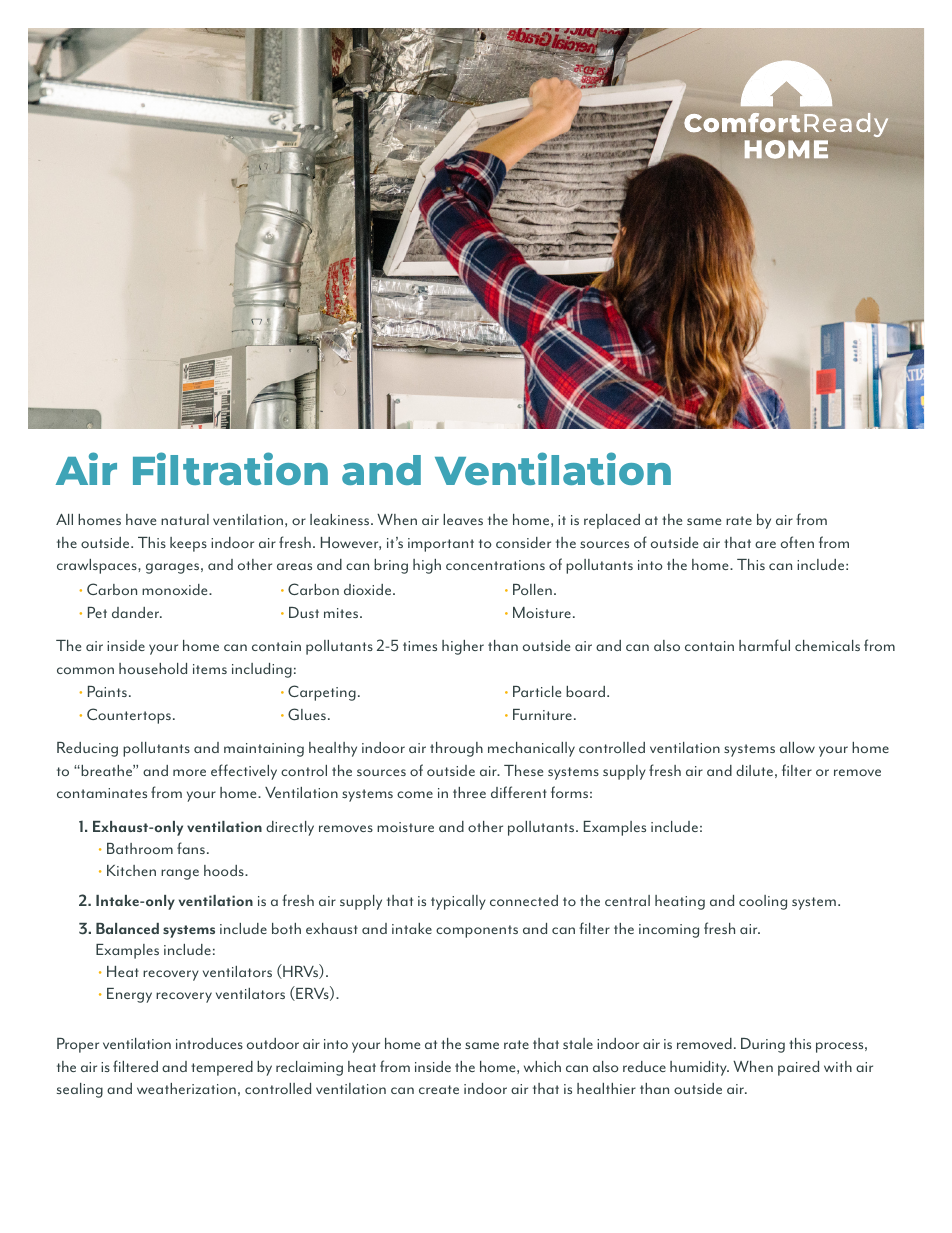 This document has width=952, height=1233. What do you see at coordinates (797, 542) in the document?
I see `often` at bounding box center [797, 542].
